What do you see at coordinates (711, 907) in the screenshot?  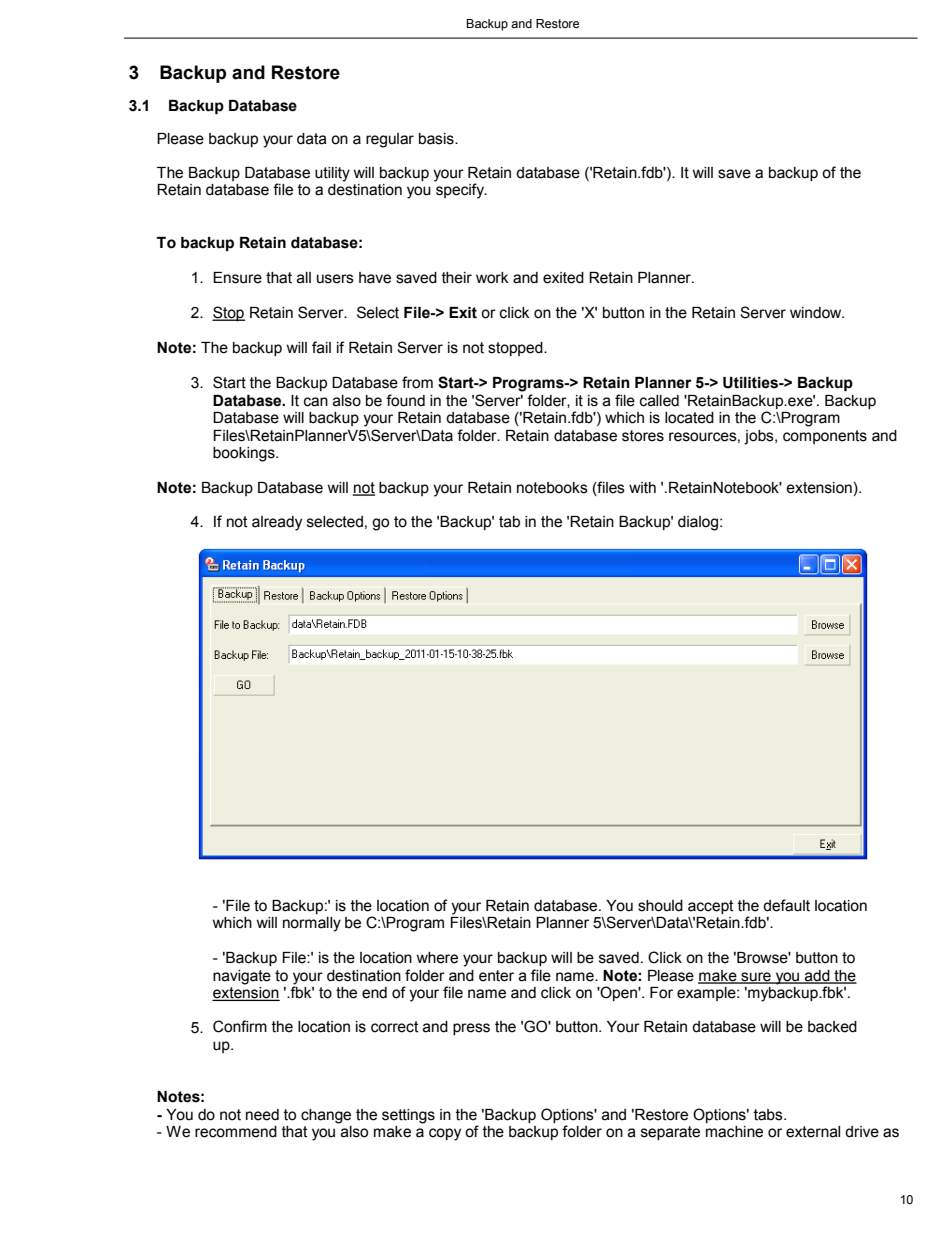 I see `accept` at bounding box center [711, 907].
